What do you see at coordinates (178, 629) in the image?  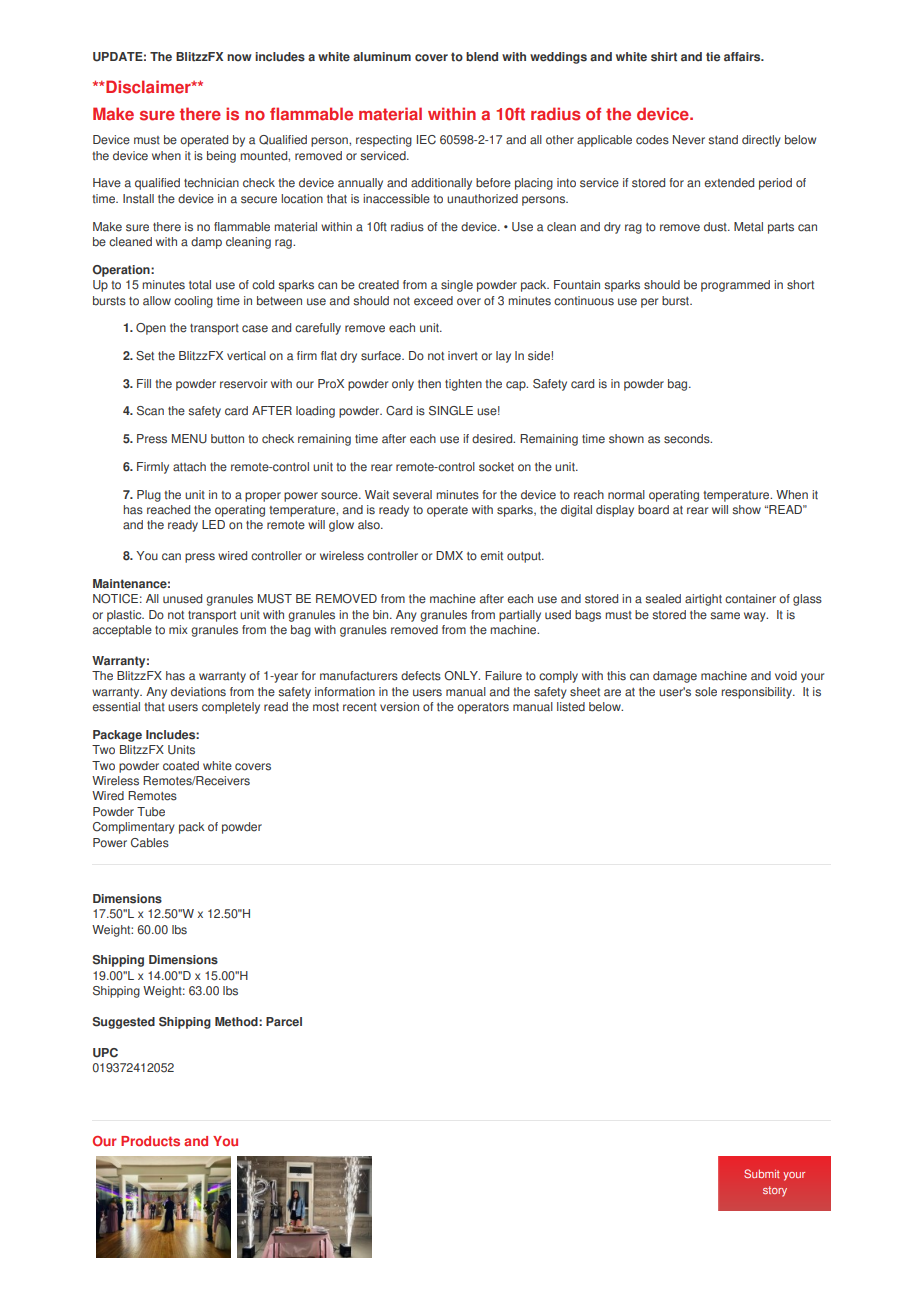 I see `mix` at bounding box center [178, 629].
